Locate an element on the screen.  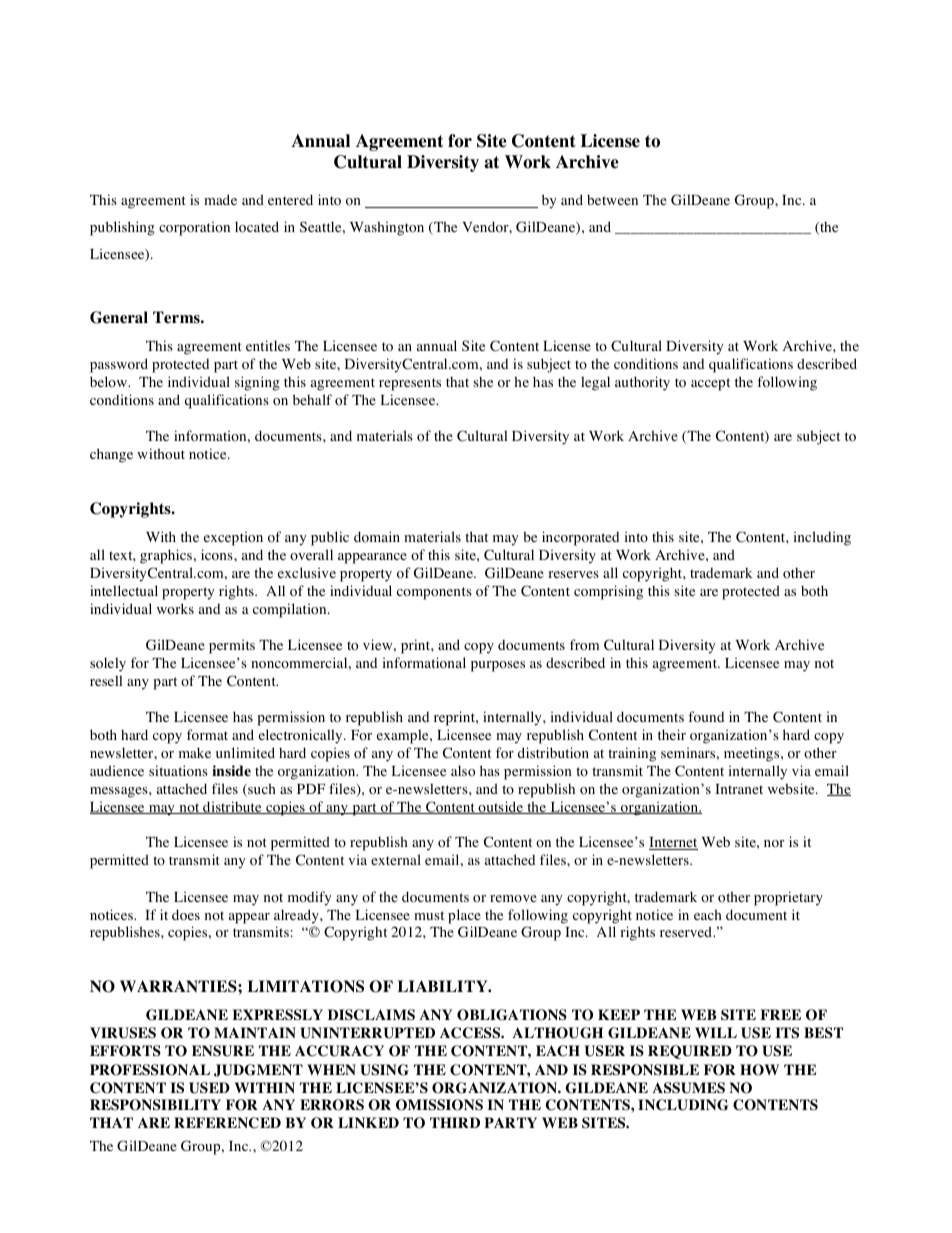
place is located at coordinates (464, 916).
